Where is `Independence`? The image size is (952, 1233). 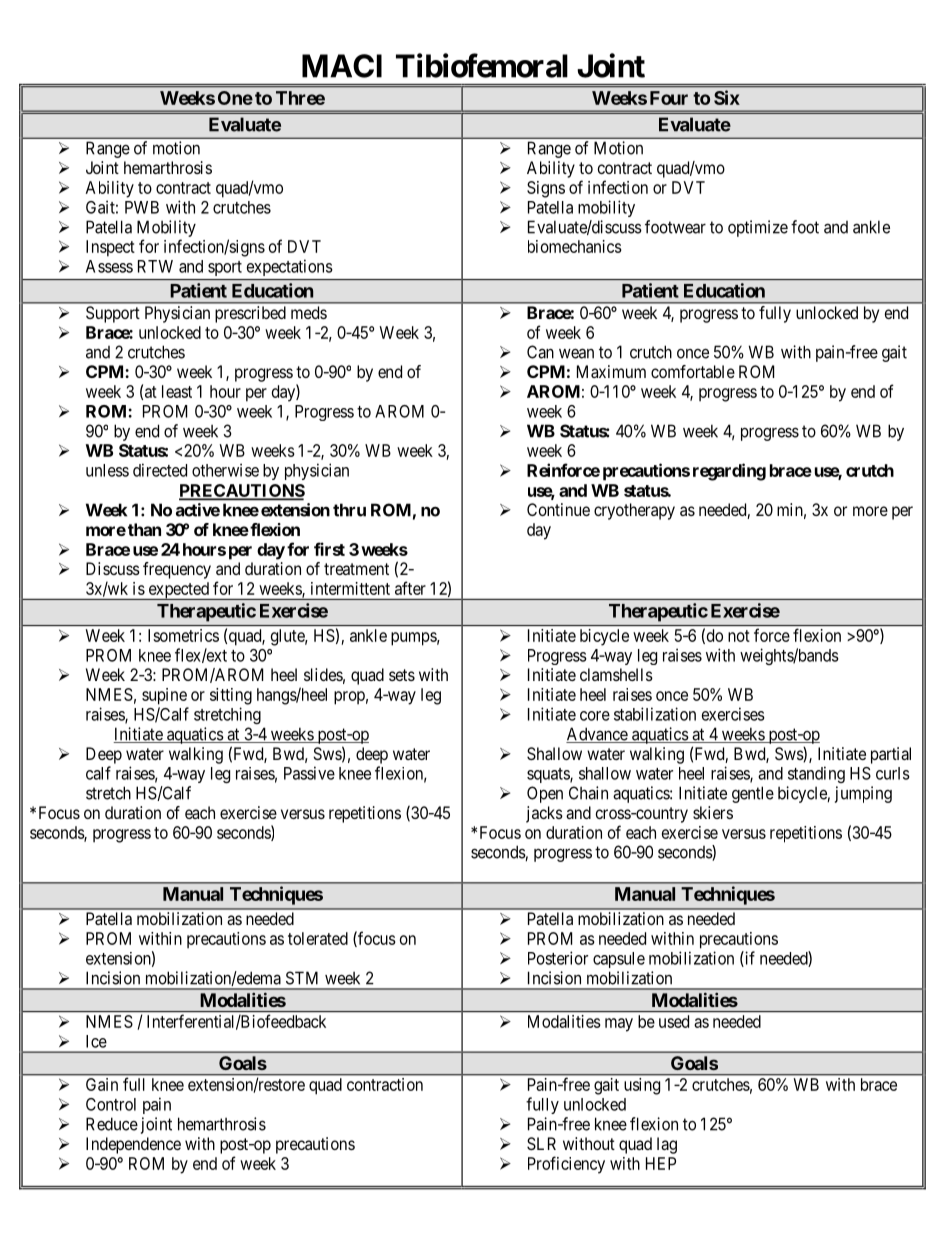 Independence is located at coordinates (133, 1145).
